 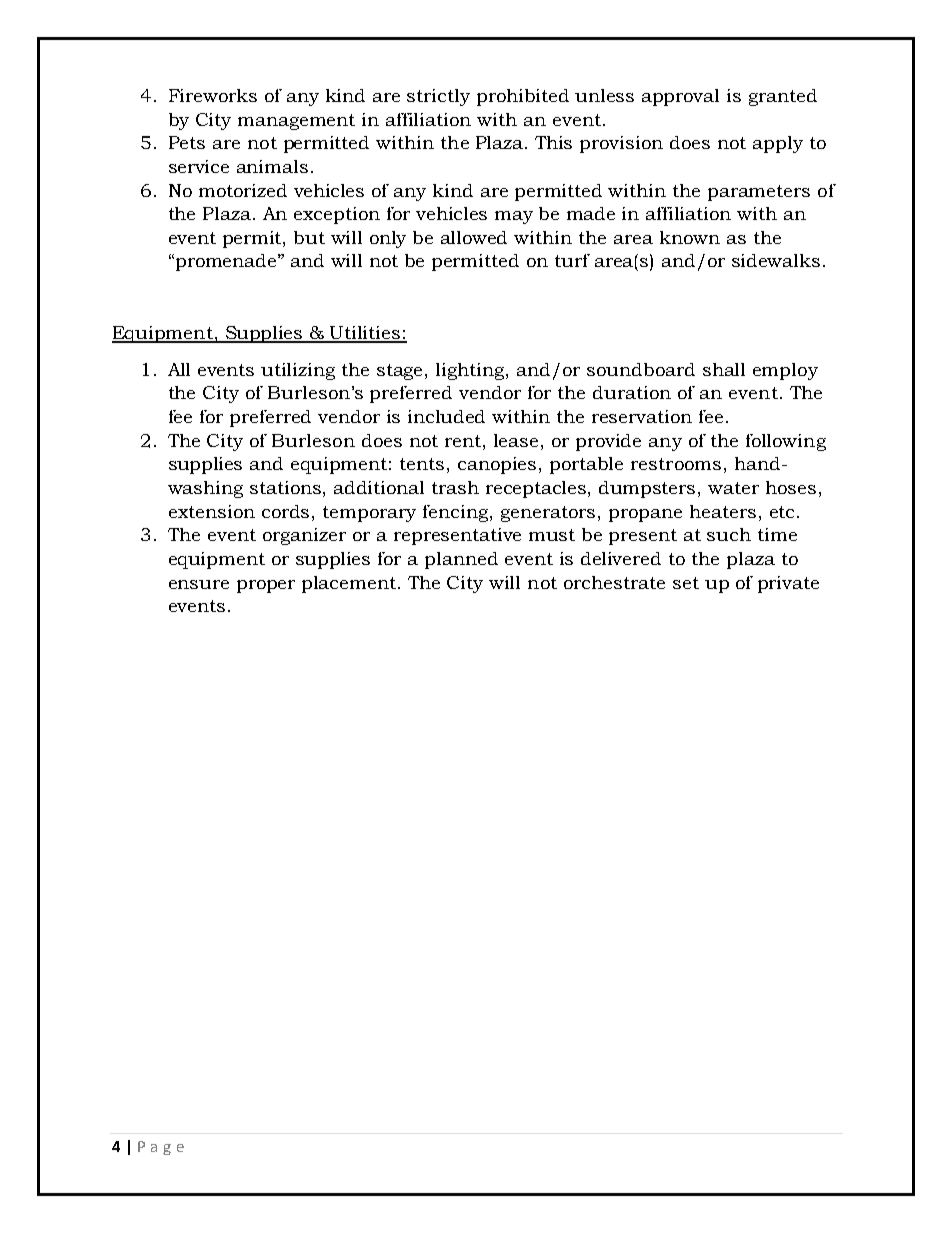 What do you see at coordinates (298, 371) in the document?
I see `utilizing` at bounding box center [298, 371].
